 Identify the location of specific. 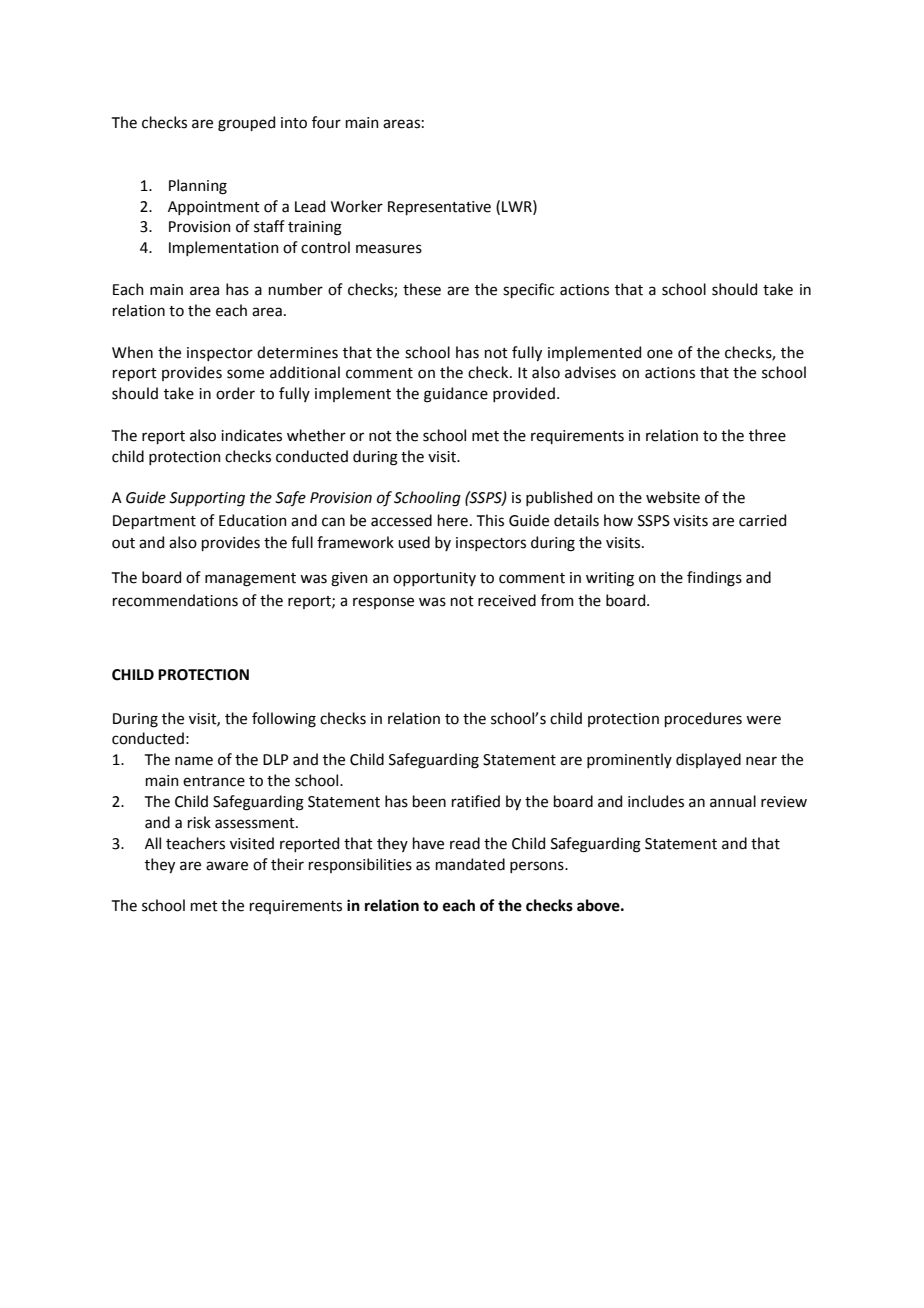
(528, 290).
